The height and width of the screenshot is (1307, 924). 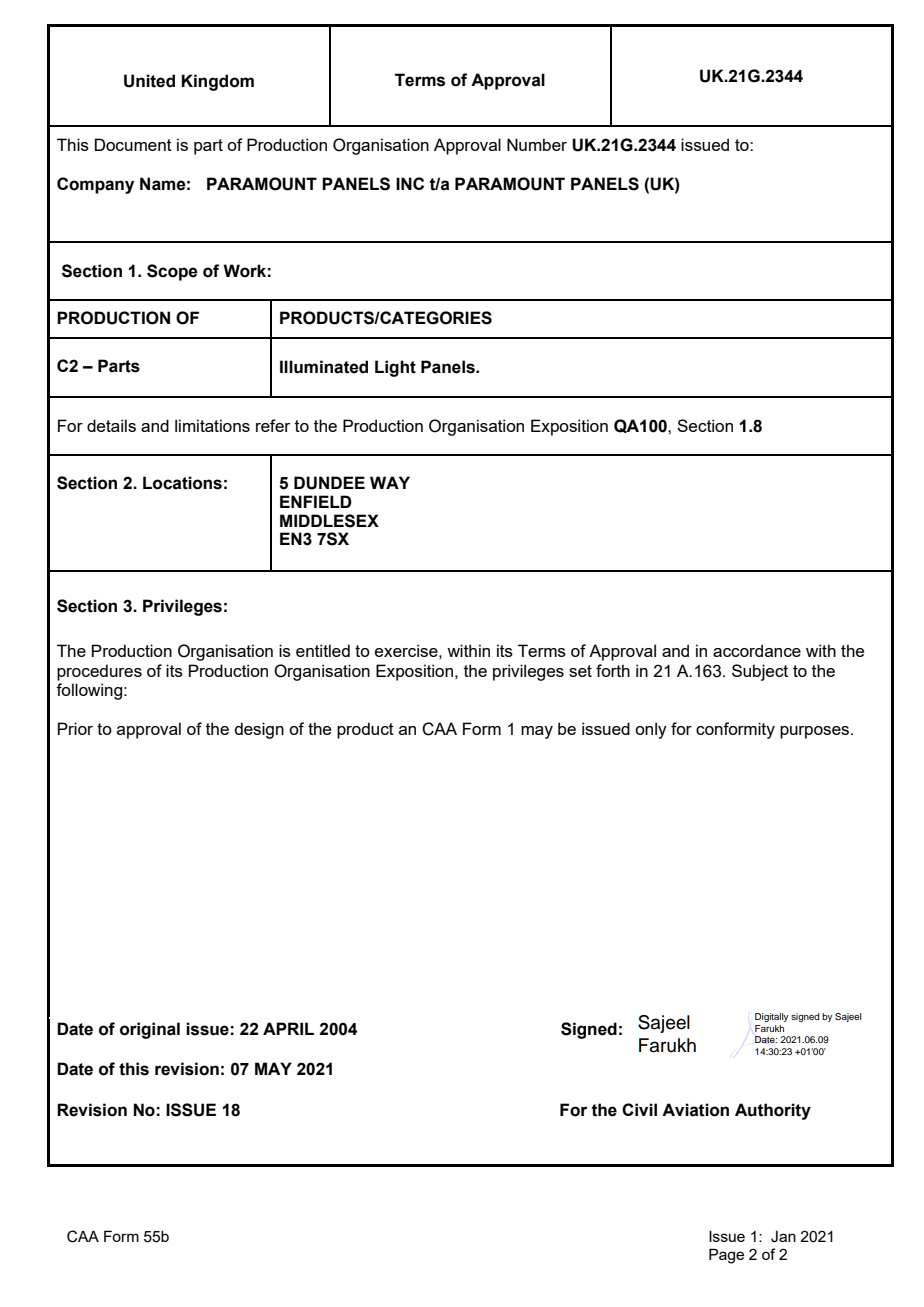 What do you see at coordinates (410, 183) in the screenshot?
I see `INC` at bounding box center [410, 183].
